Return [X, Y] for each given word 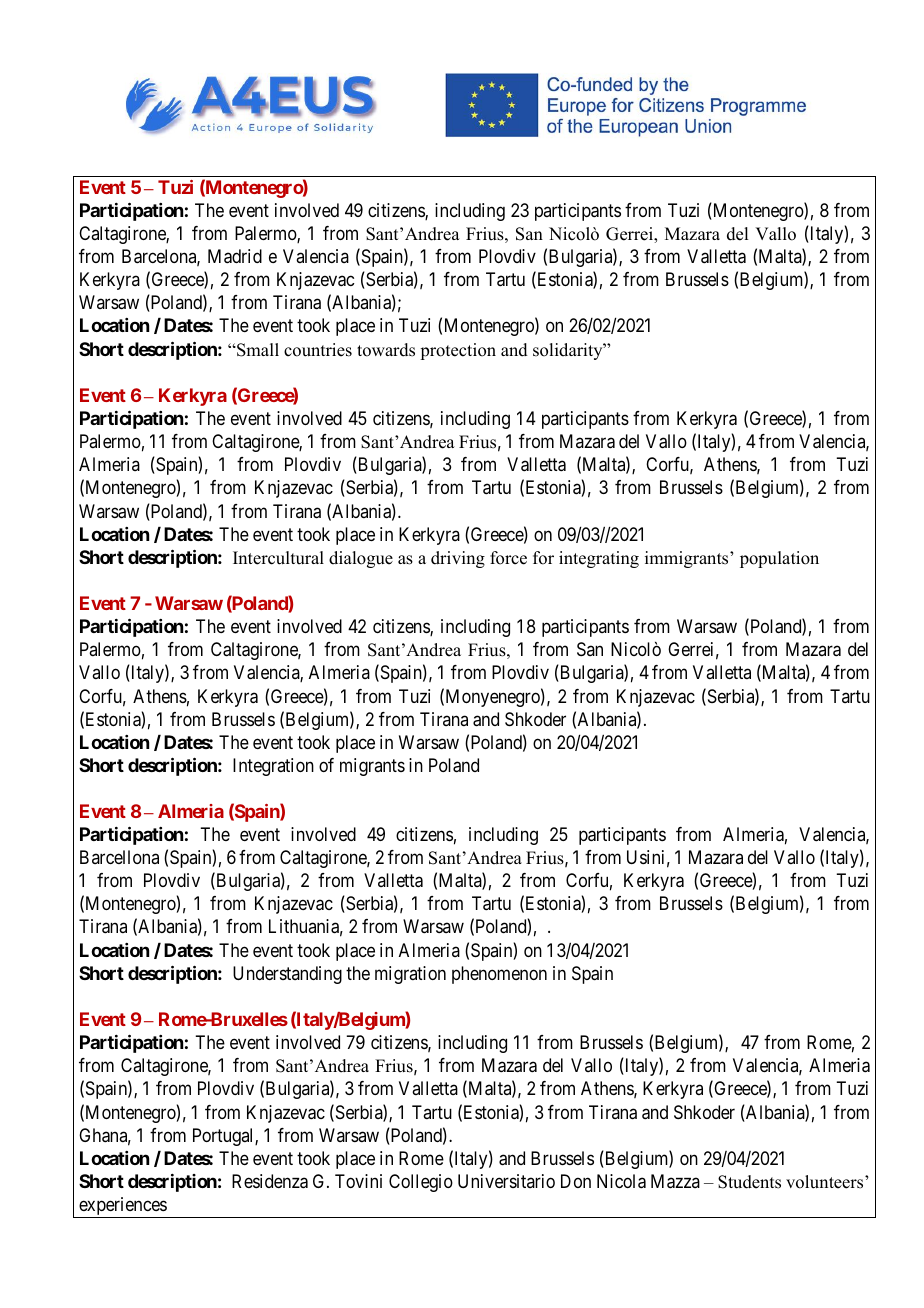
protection [458, 351]
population [779, 559]
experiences [122, 1207]
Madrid [235, 256]
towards [386, 350]
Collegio [421, 1183]
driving [458, 559]
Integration [273, 767]
